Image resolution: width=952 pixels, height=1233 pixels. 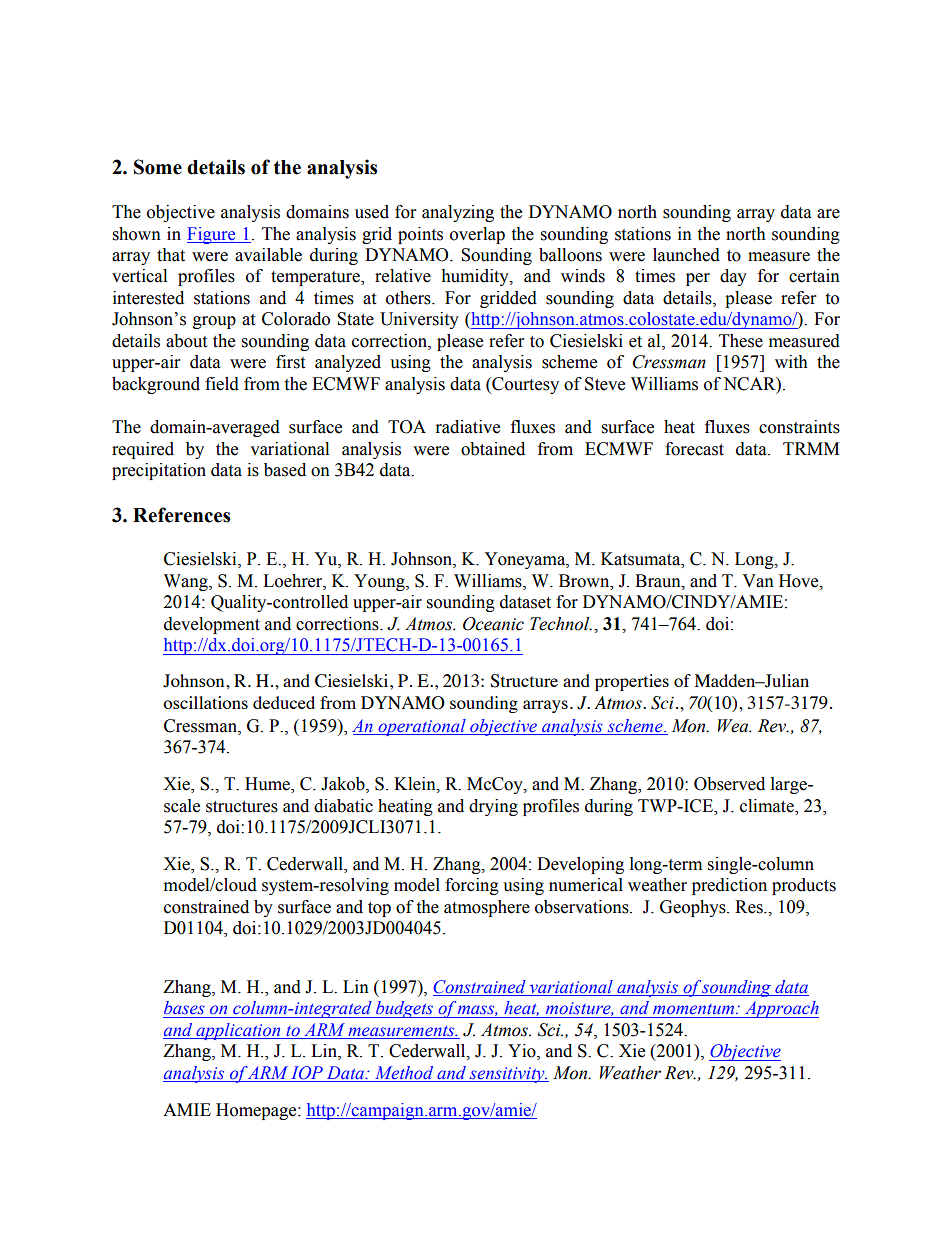 What do you see at coordinates (780, 1009) in the document?
I see `Approach` at bounding box center [780, 1009].
